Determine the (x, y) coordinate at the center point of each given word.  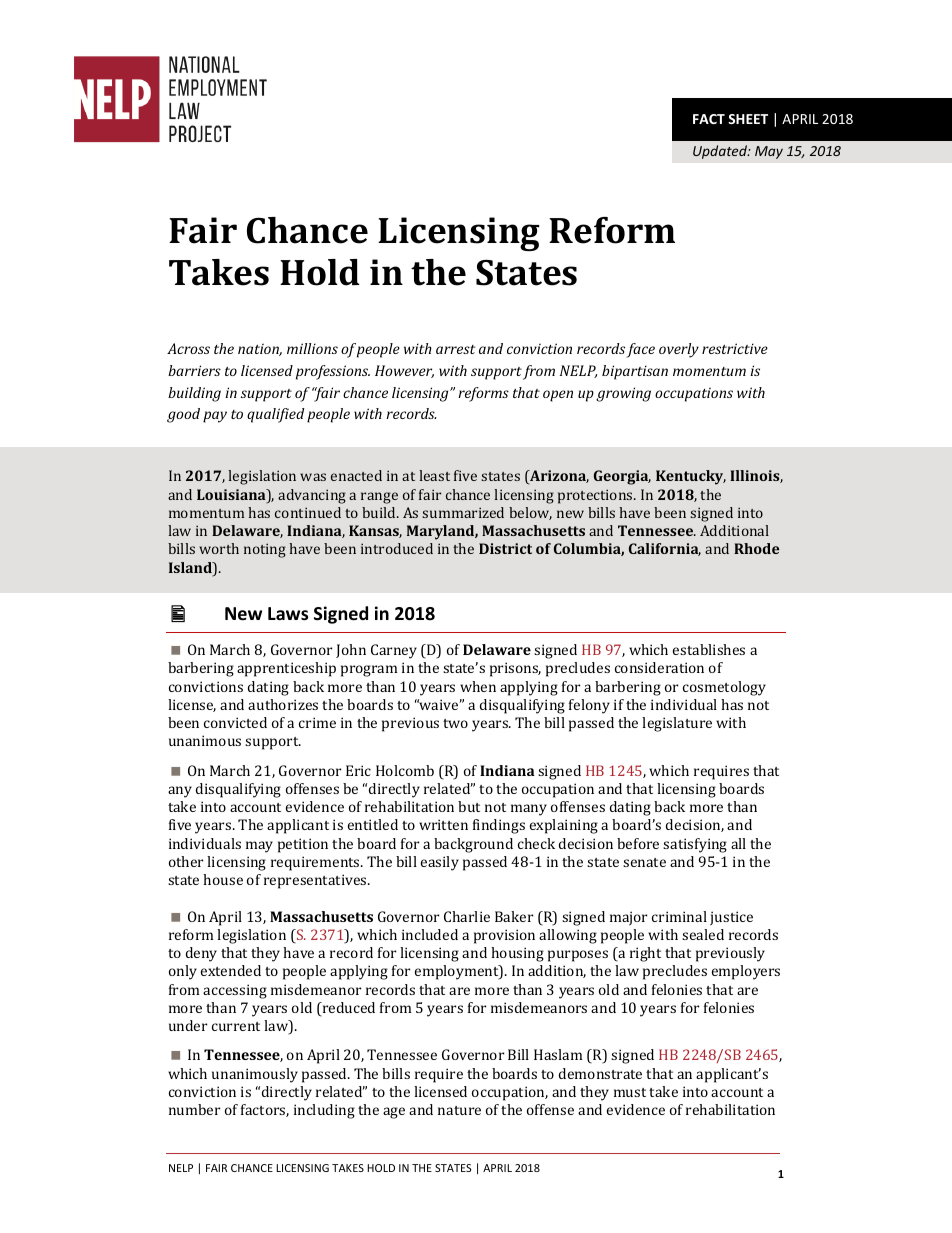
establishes (709, 649)
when (478, 686)
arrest (455, 349)
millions (312, 348)
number (194, 1109)
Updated (721, 152)
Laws (288, 614)
